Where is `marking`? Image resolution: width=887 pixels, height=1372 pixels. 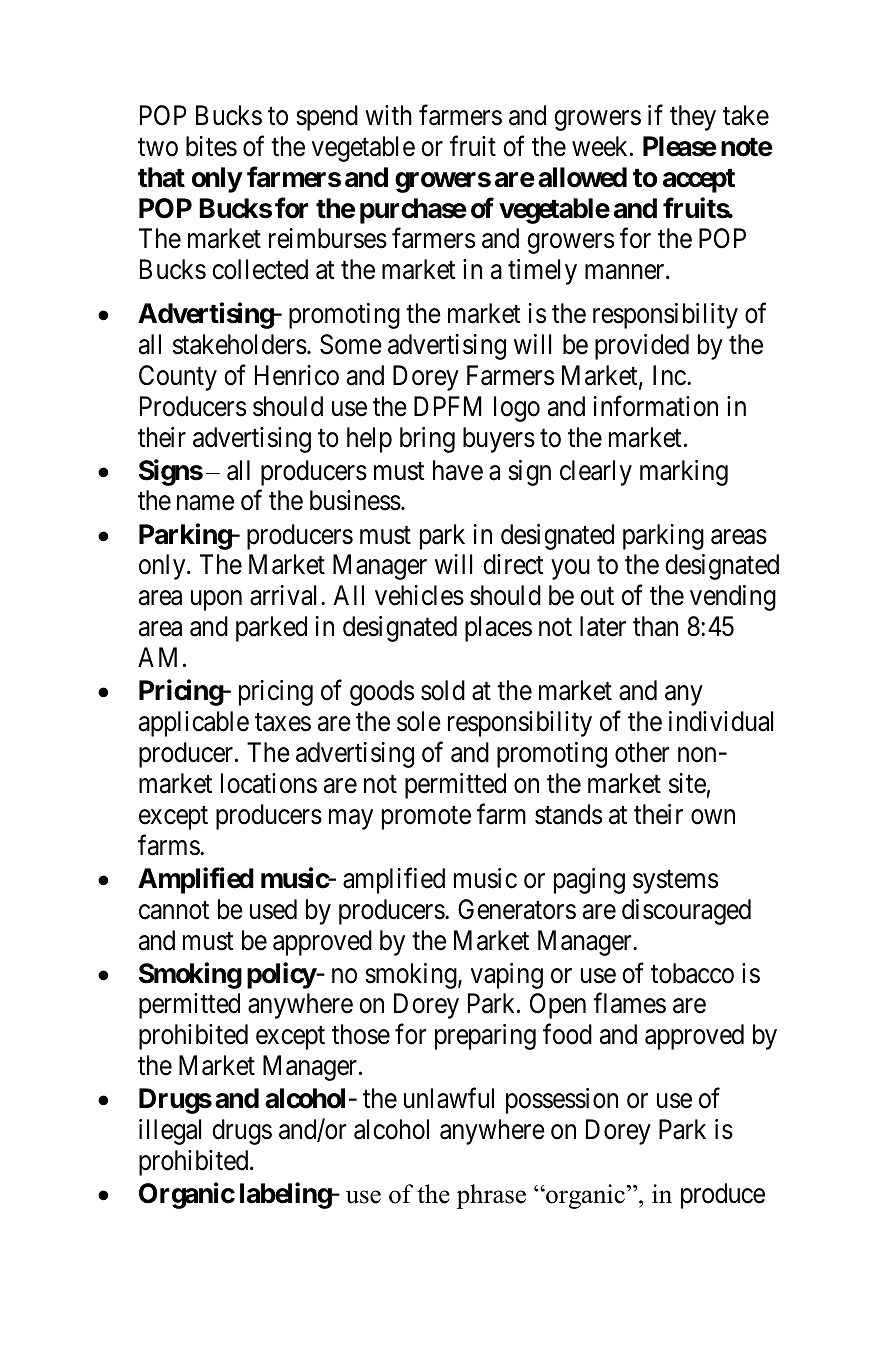 marking is located at coordinates (684, 473).
